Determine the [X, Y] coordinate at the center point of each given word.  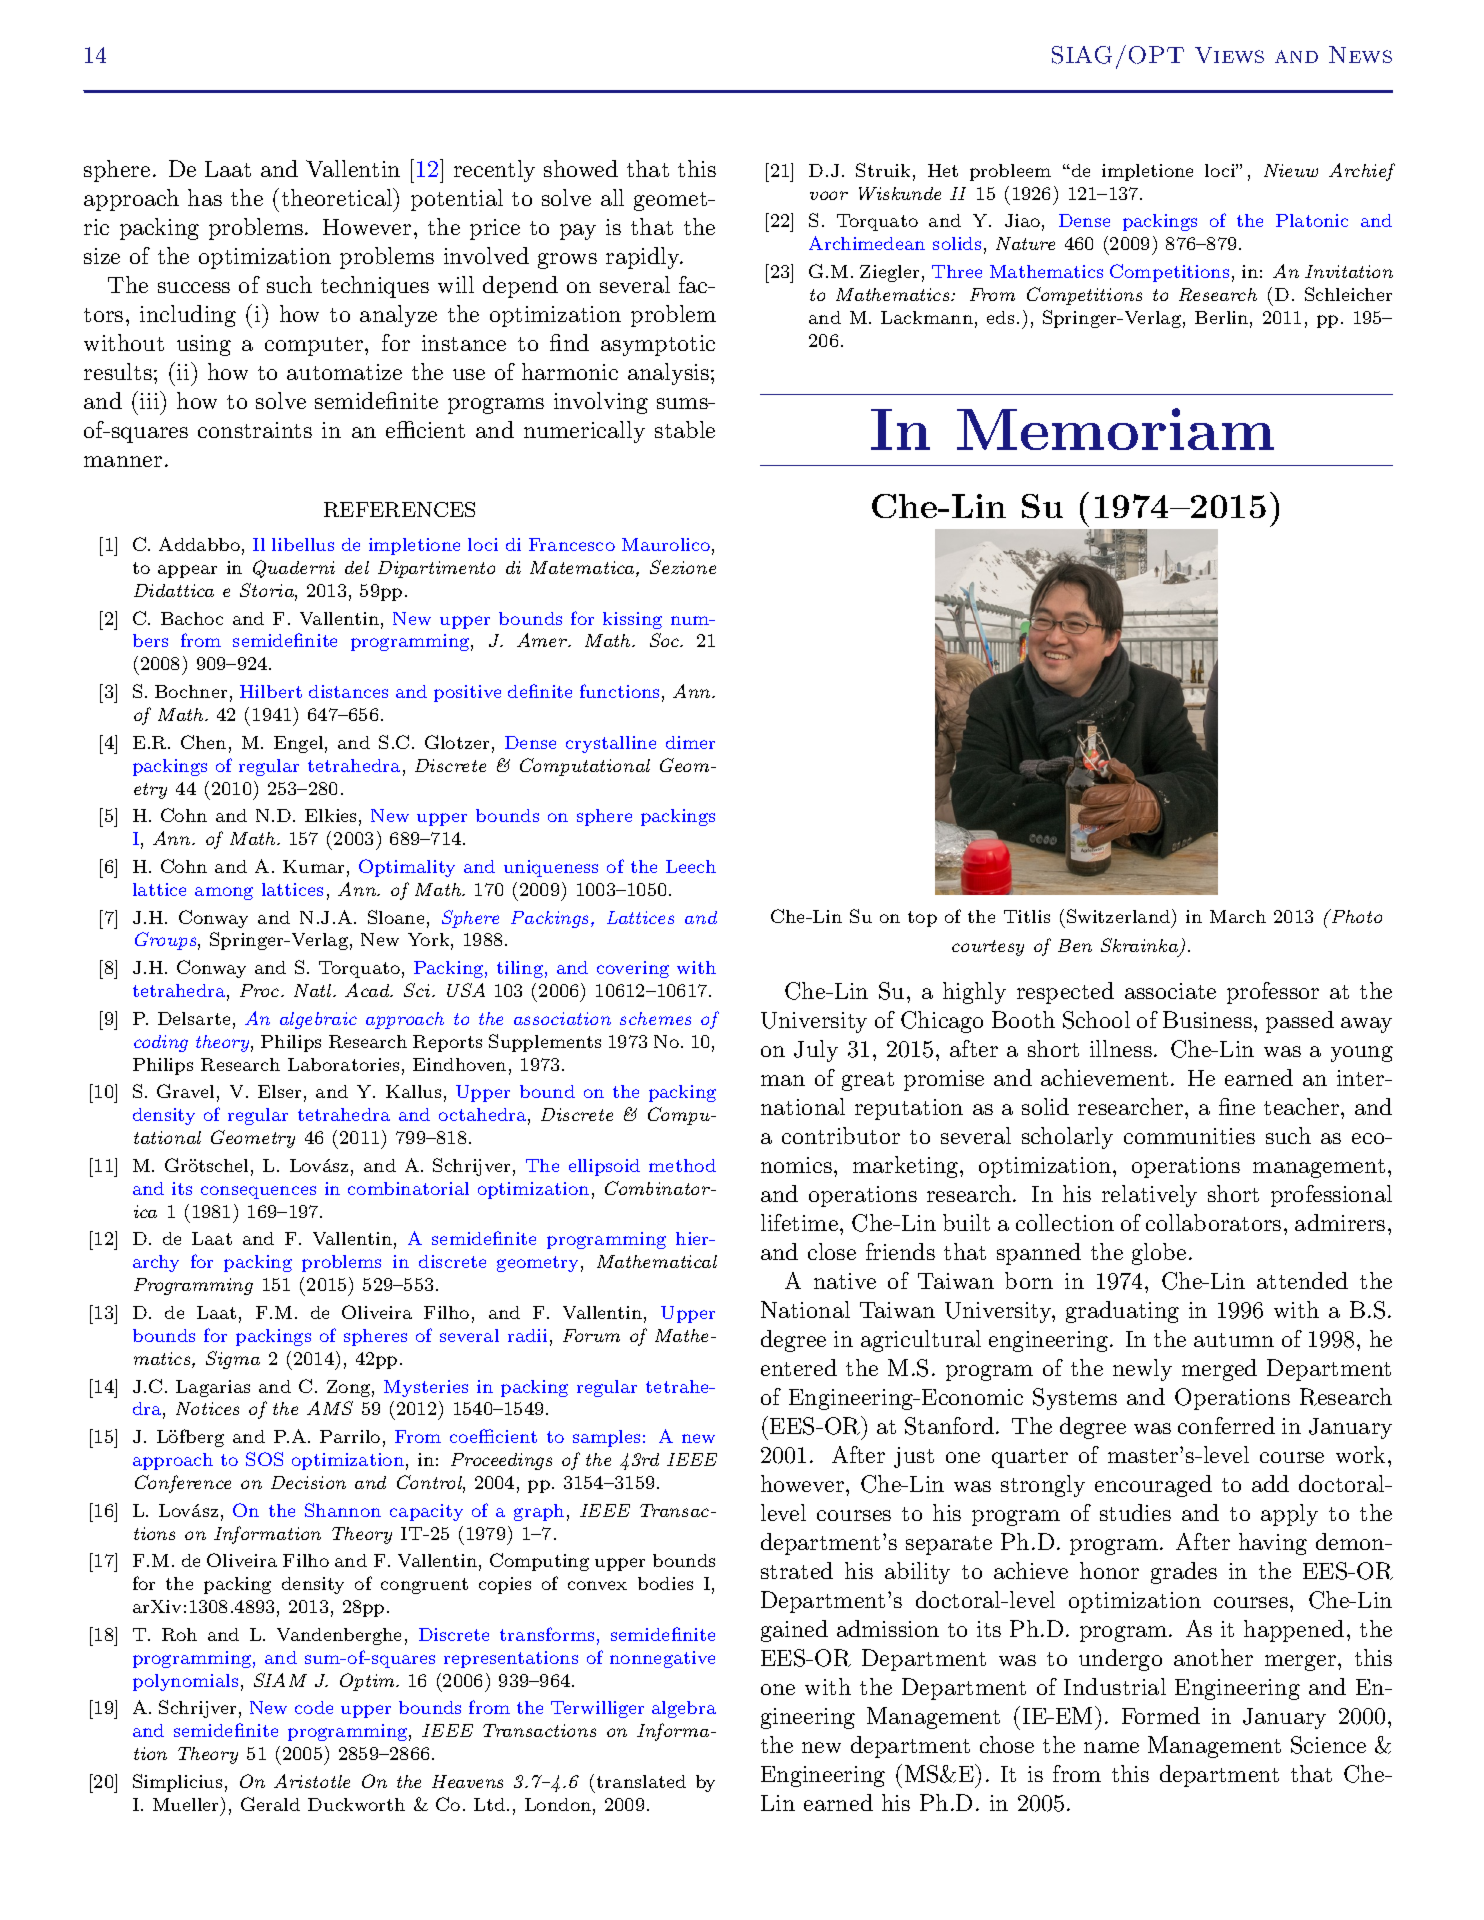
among [224, 893]
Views [1229, 55]
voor [829, 195]
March [1238, 916]
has [205, 197]
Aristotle [312, 1781]
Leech [691, 866]
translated [641, 1781]
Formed [1161, 1715]
